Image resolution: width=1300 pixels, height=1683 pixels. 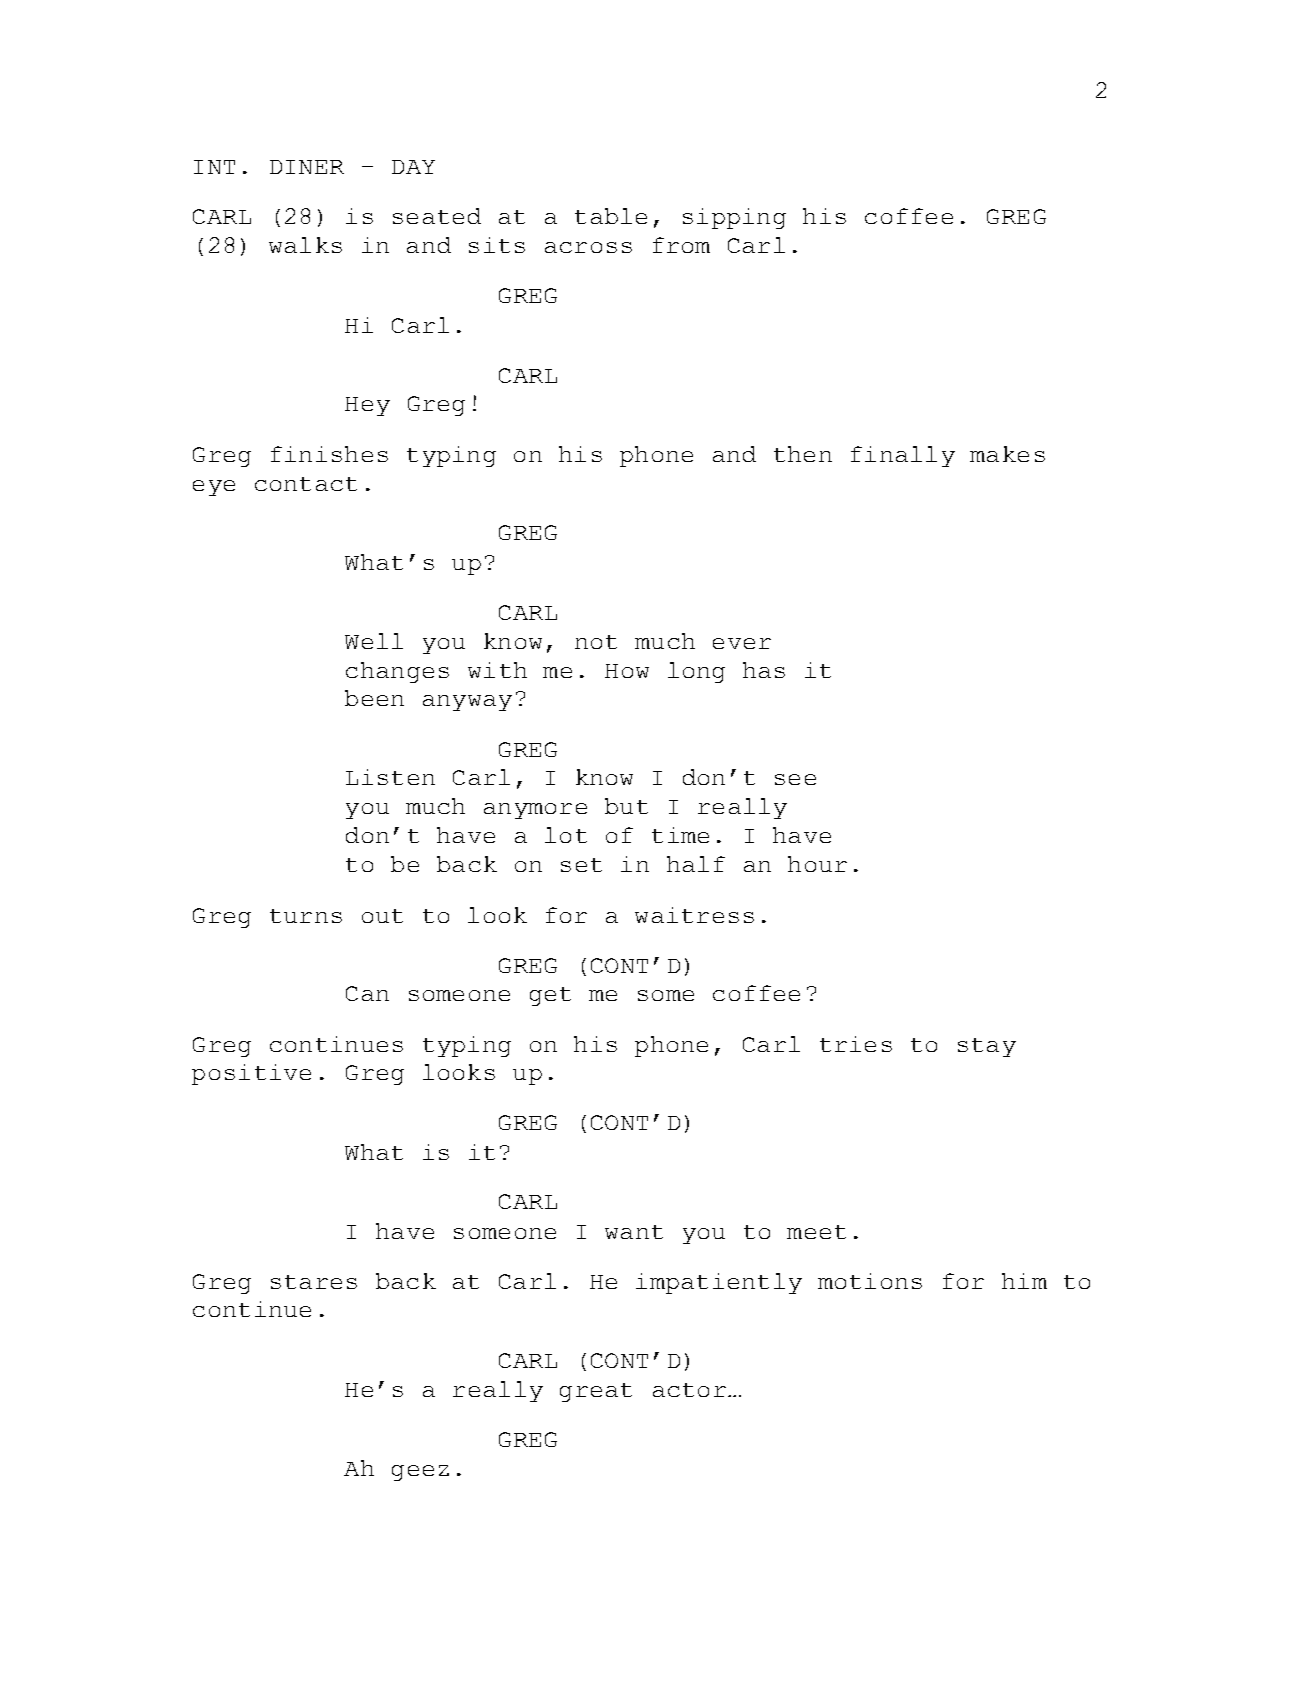 What do you see at coordinates (870, 1281) in the page?
I see `motions` at bounding box center [870, 1281].
